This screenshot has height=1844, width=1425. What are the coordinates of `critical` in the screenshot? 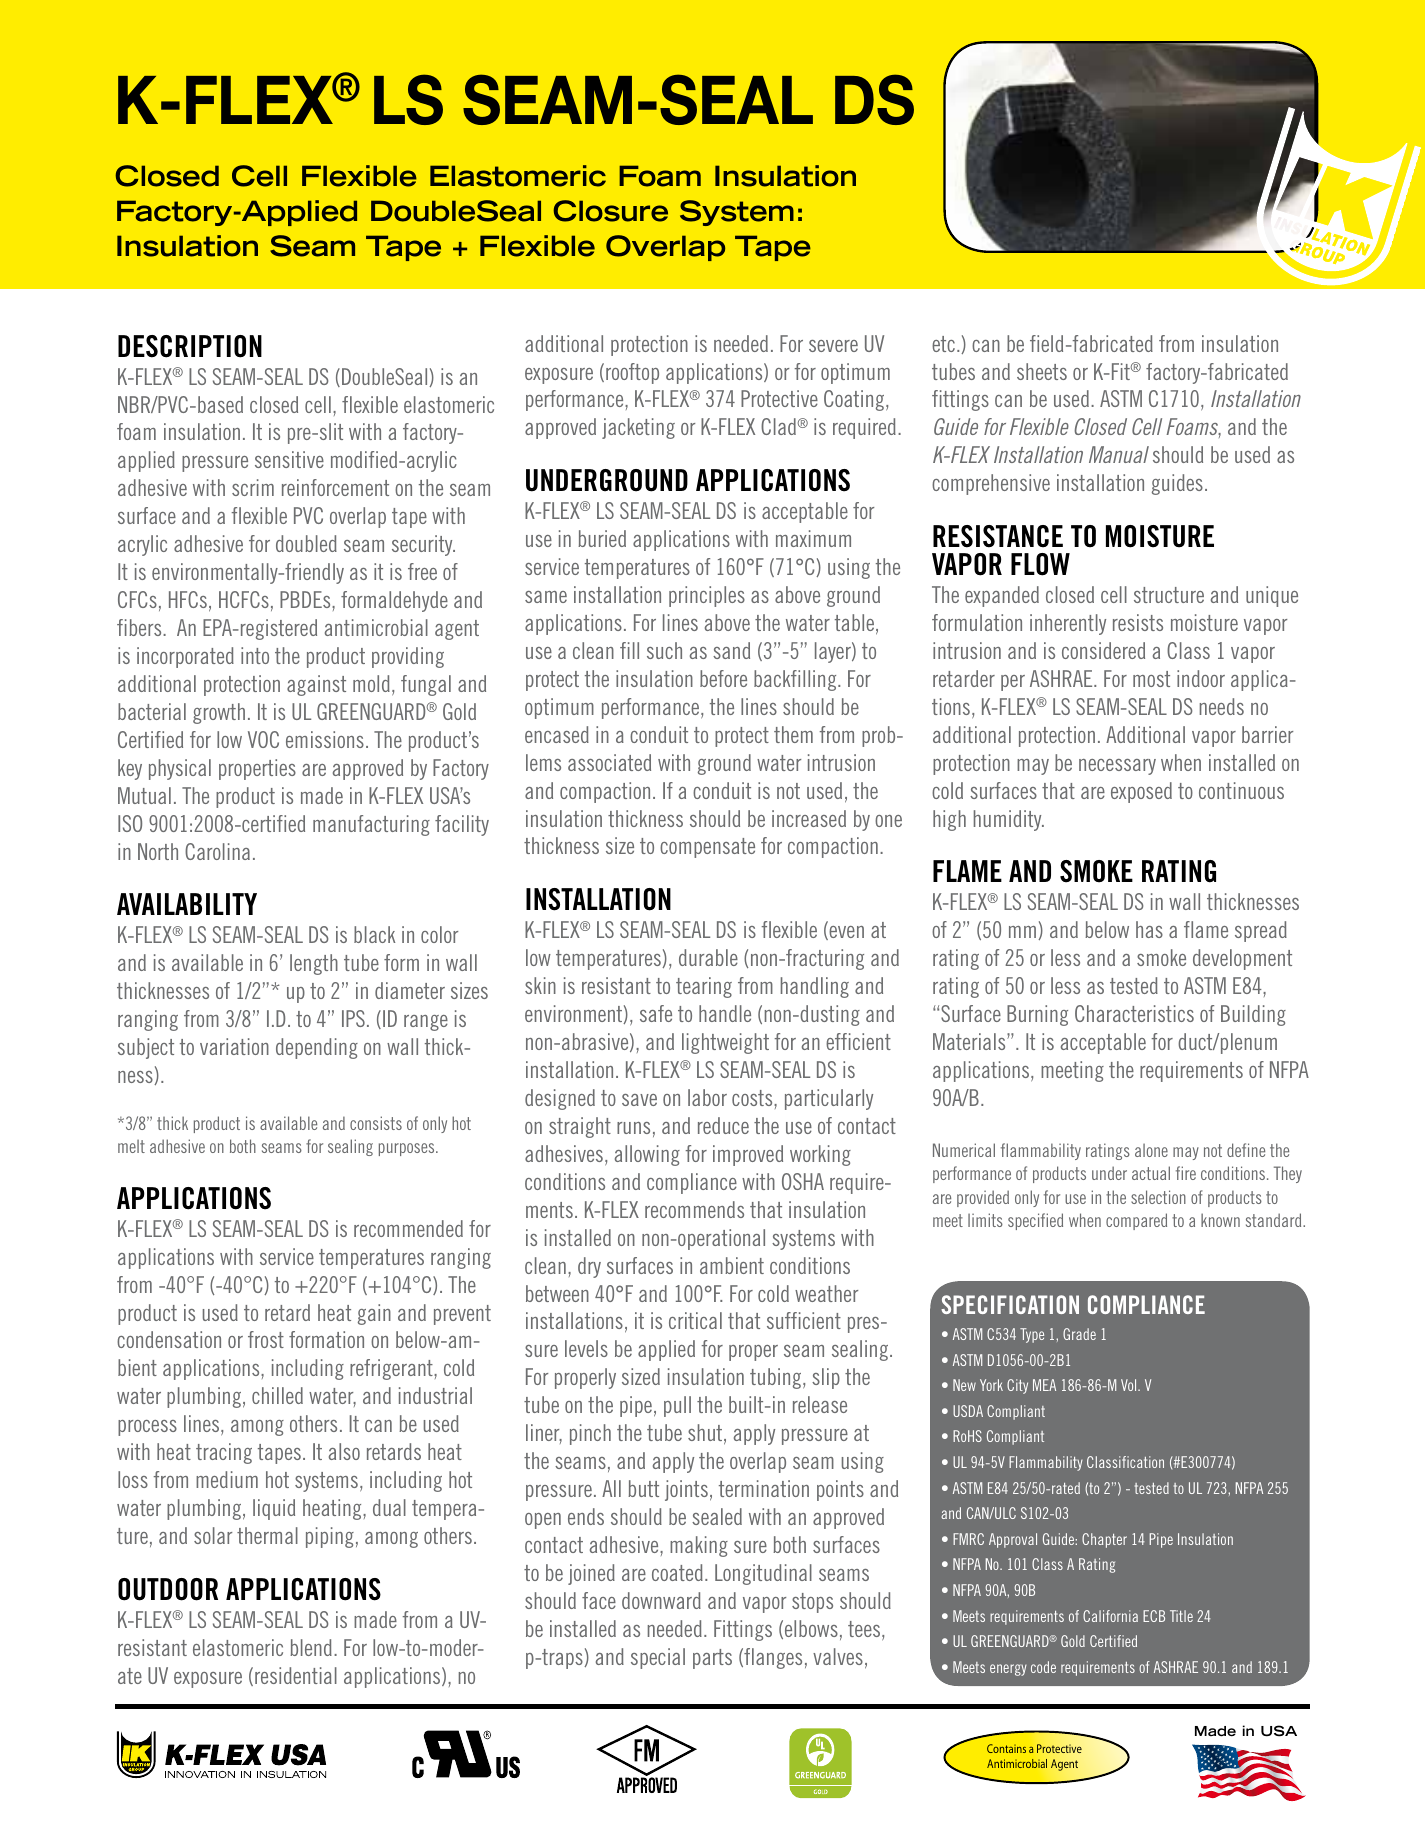 It's located at (695, 1320).
